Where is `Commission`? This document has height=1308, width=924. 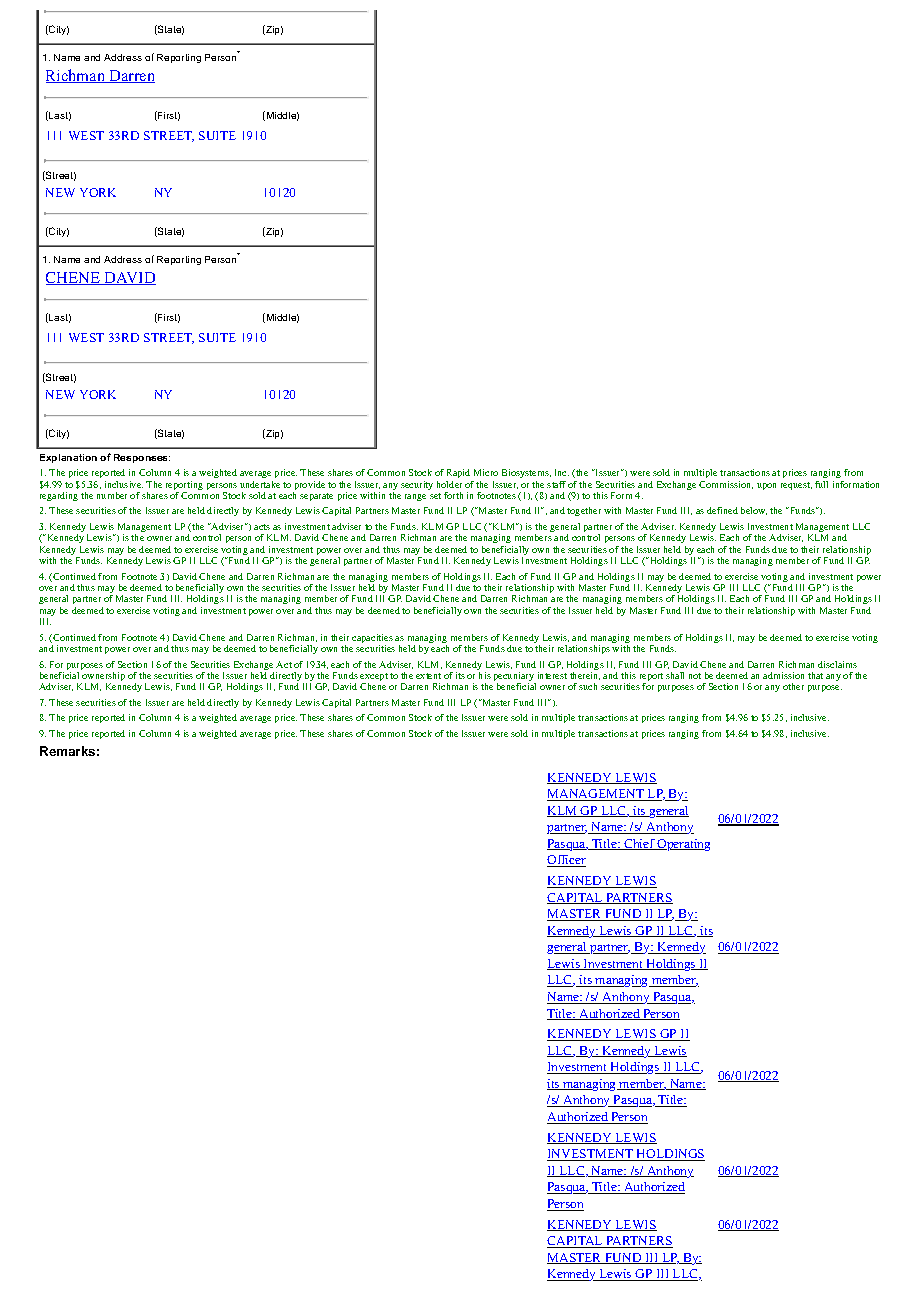
Commission is located at coordinates (726, 485).
